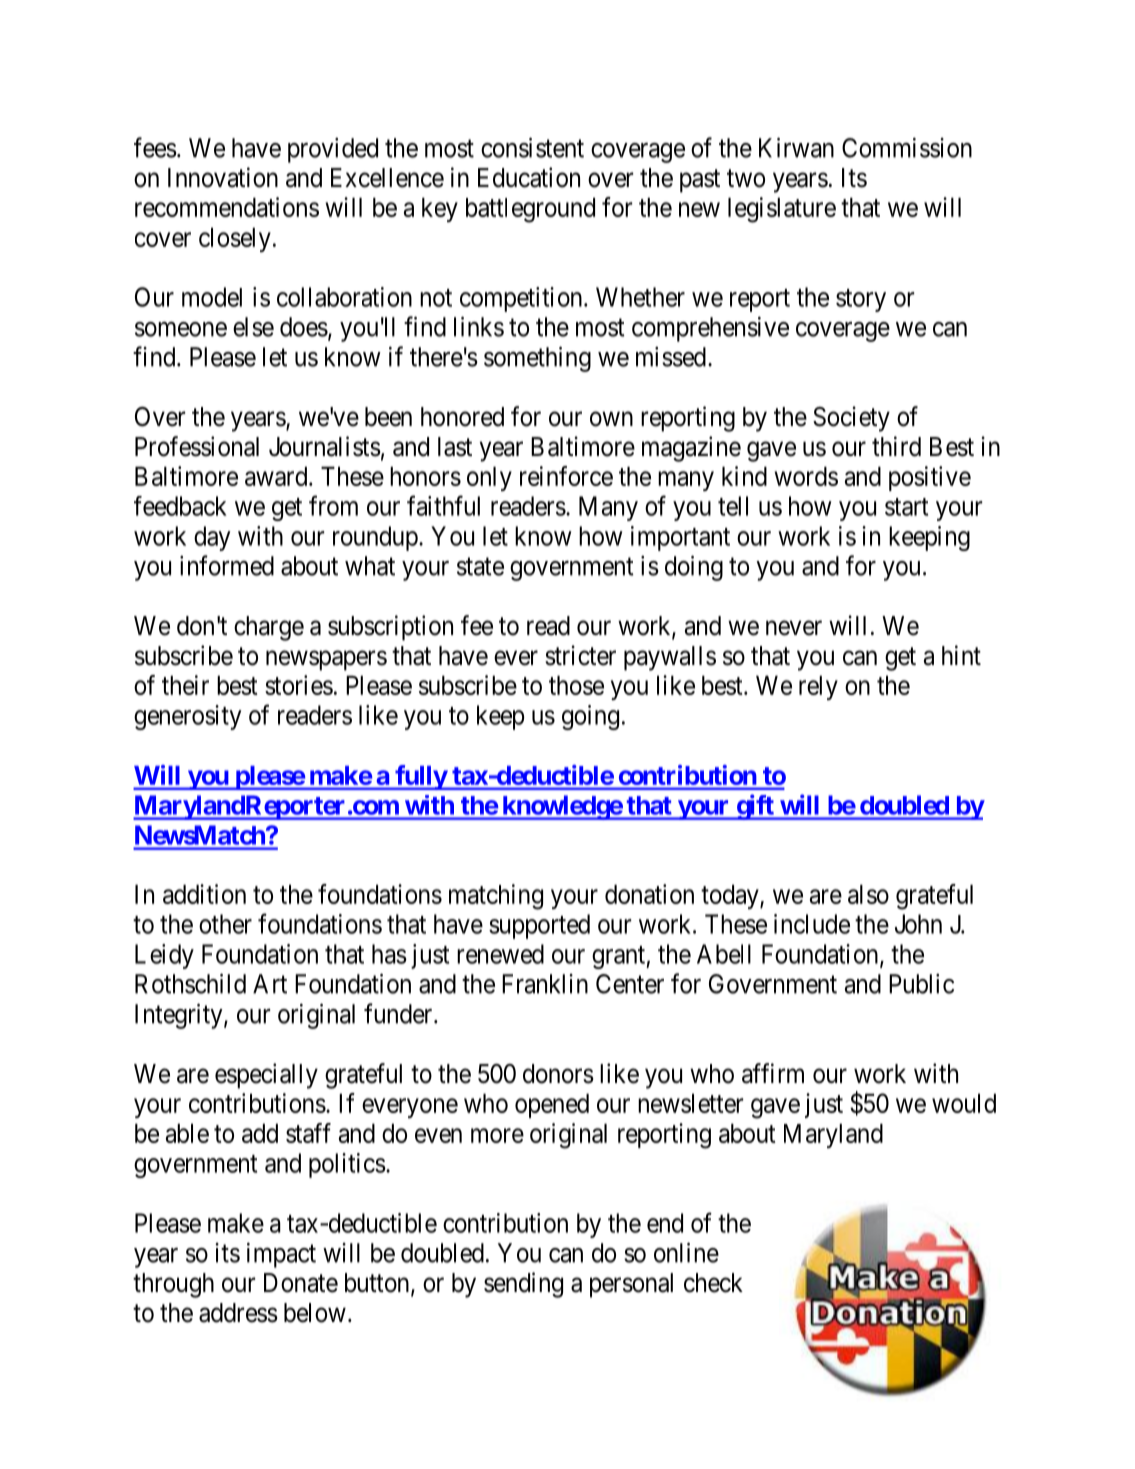 This screenshot has width=1135, height=1469. What do you see at coordinates (907, 147) in the screenshot?
I see `Commission` at bounding box center [907, 147].
